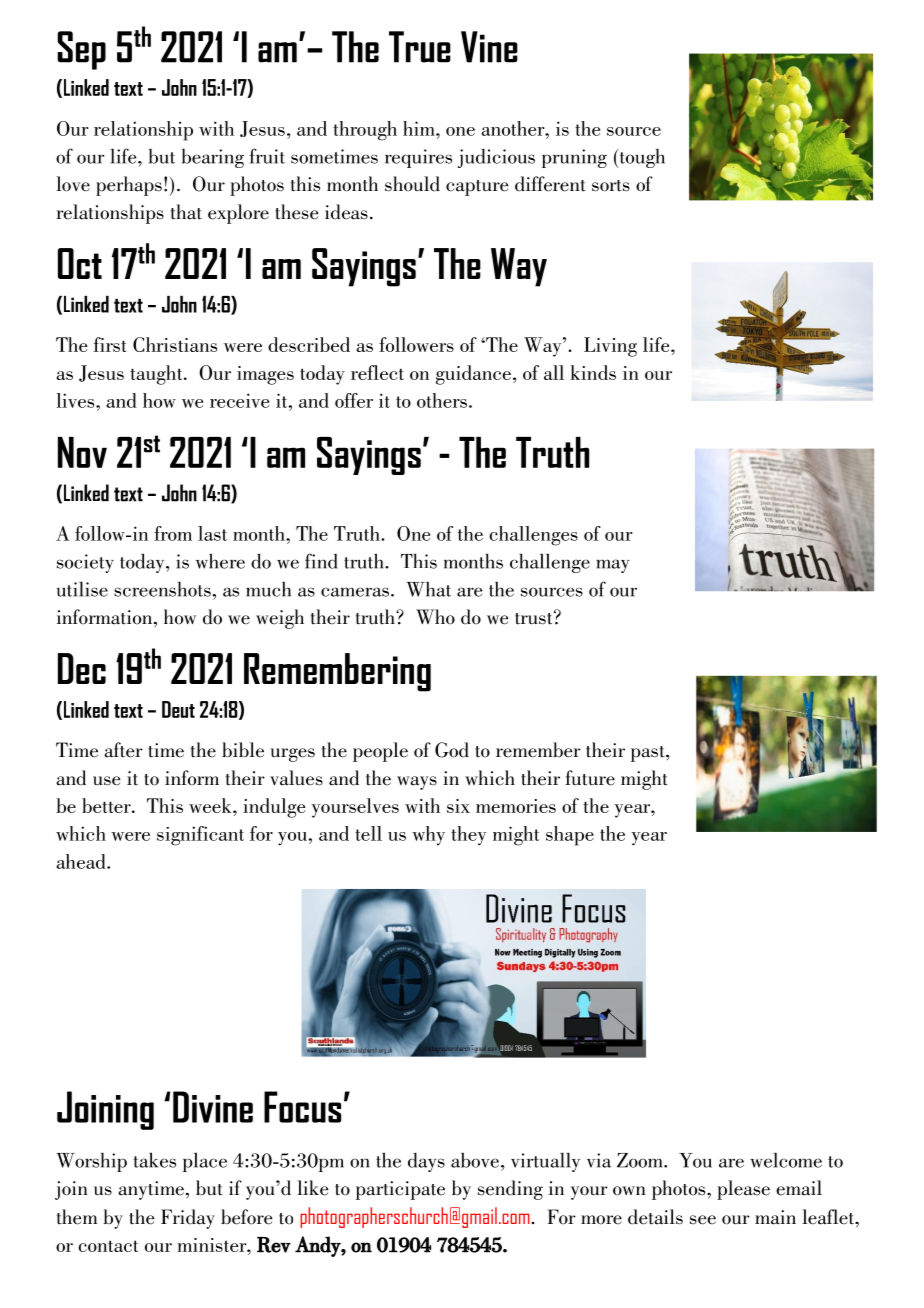 This page has height=1308, width=924. Describe the element at coordinates (649, 754) in the page. I see `past` at that location.
